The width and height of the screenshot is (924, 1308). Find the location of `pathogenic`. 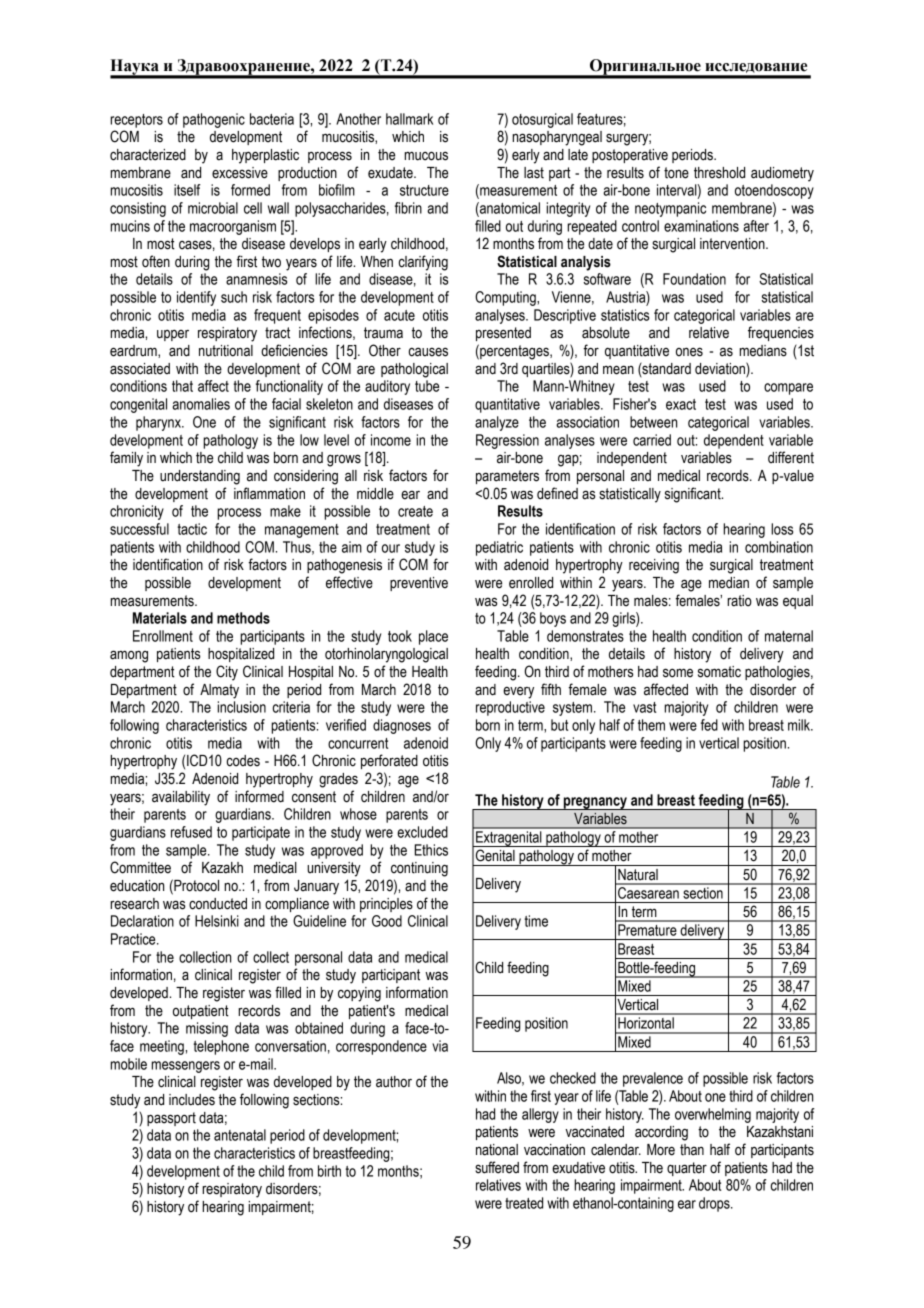

pathogenic is located at coordinates (214, 120).
